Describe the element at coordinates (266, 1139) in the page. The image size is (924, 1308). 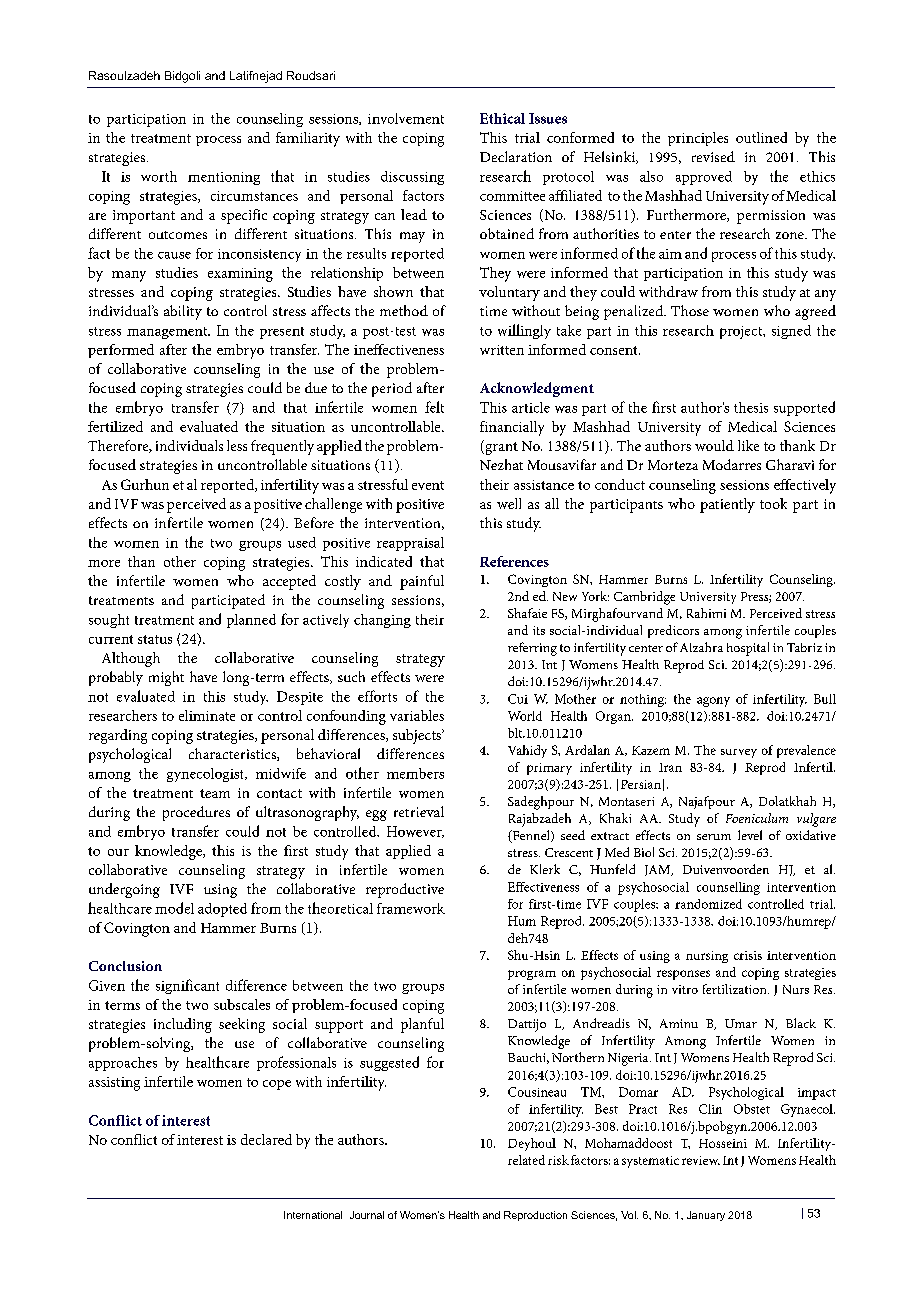
I see `declared` at that location.
